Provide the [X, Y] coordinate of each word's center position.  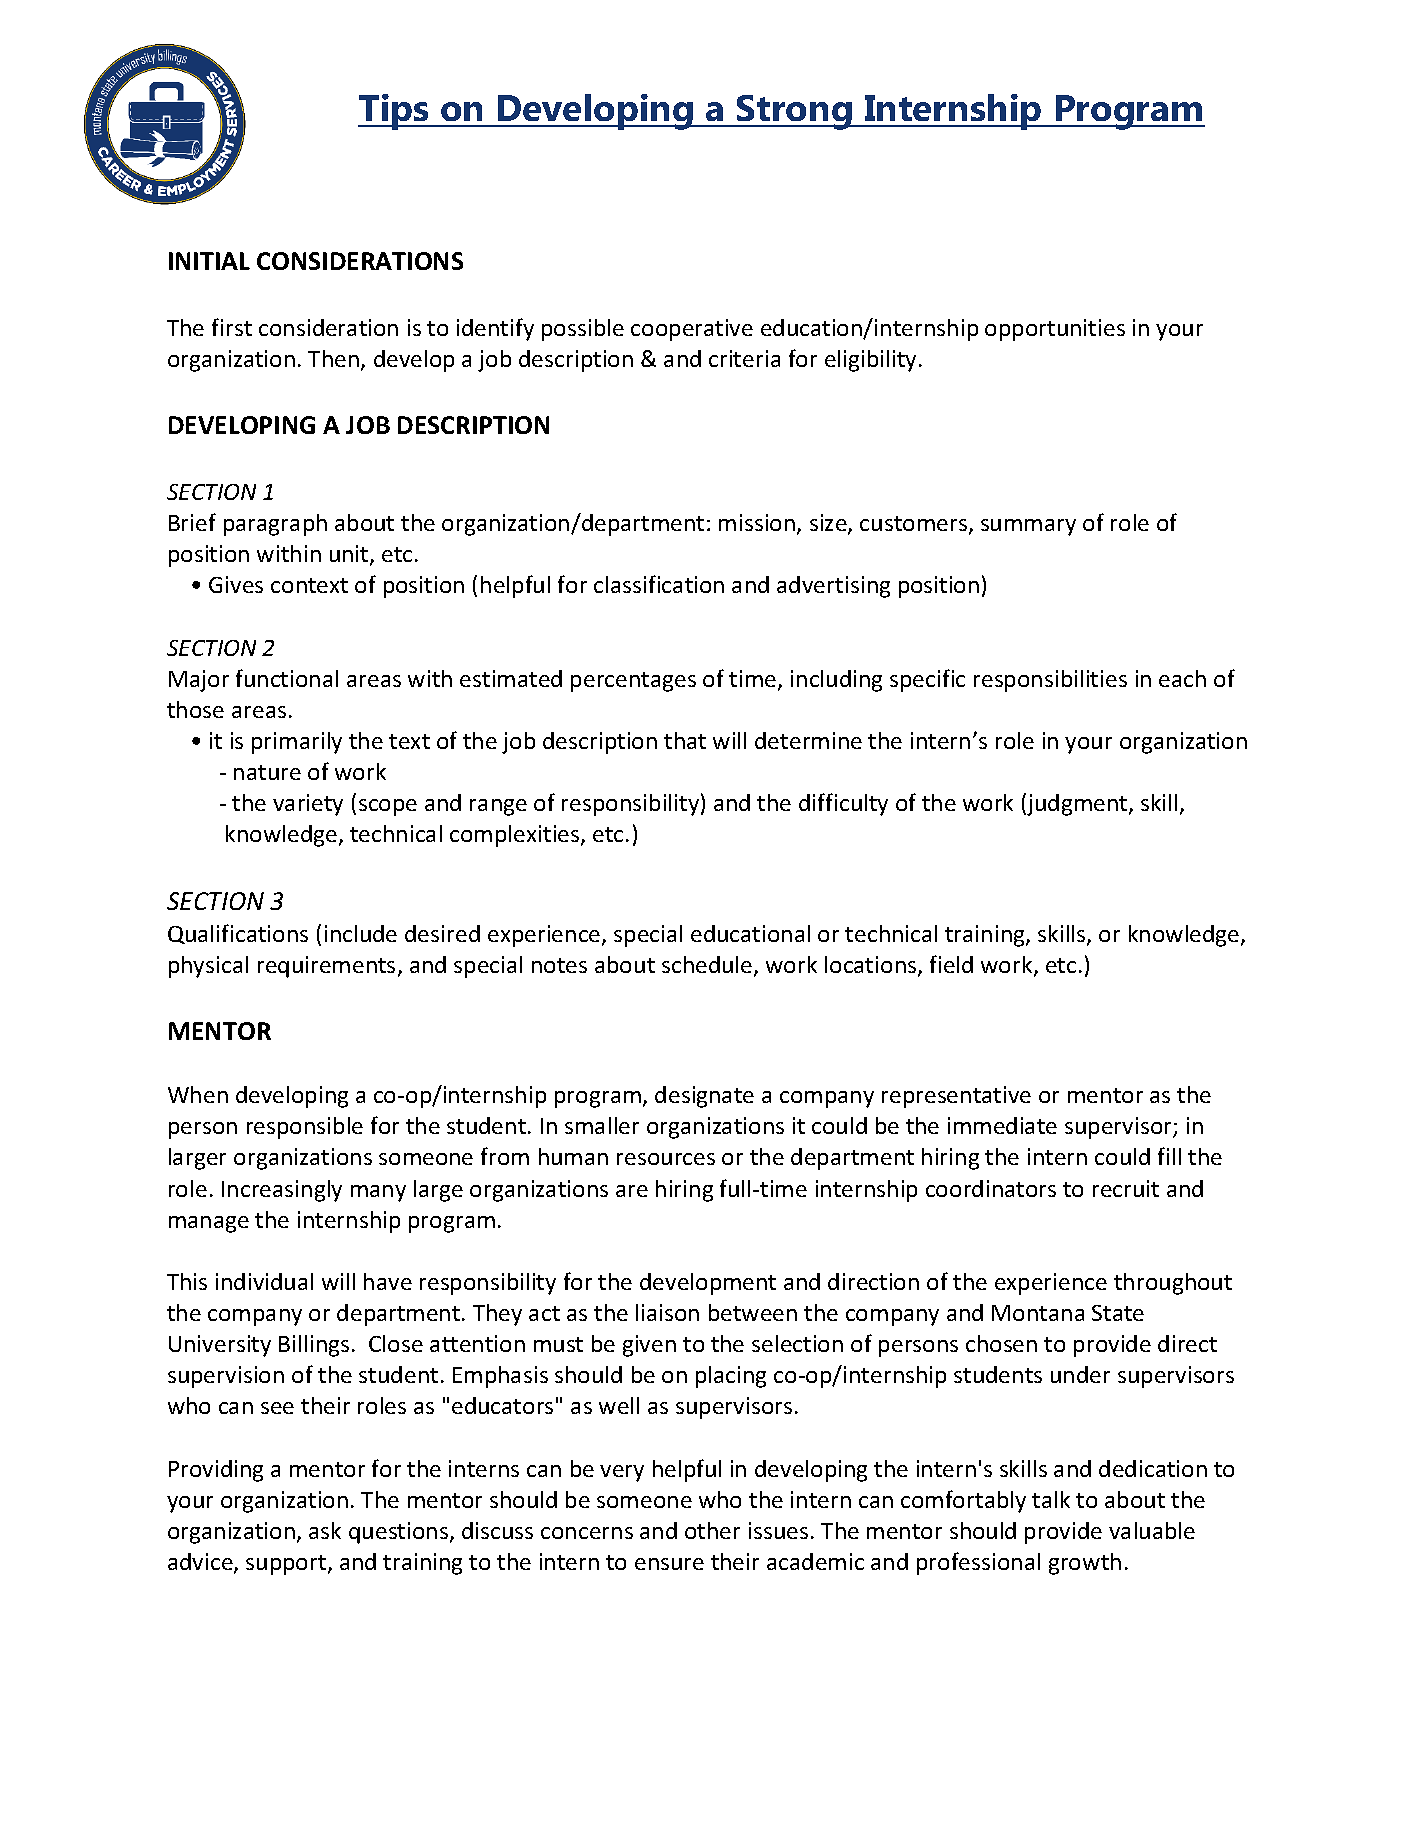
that [685, 740]
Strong [794, 112]
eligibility [870, 361]
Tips [394, 112]
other [712, 1530]
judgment [1077, 804]
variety [308, 805]
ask [325, 1530]
